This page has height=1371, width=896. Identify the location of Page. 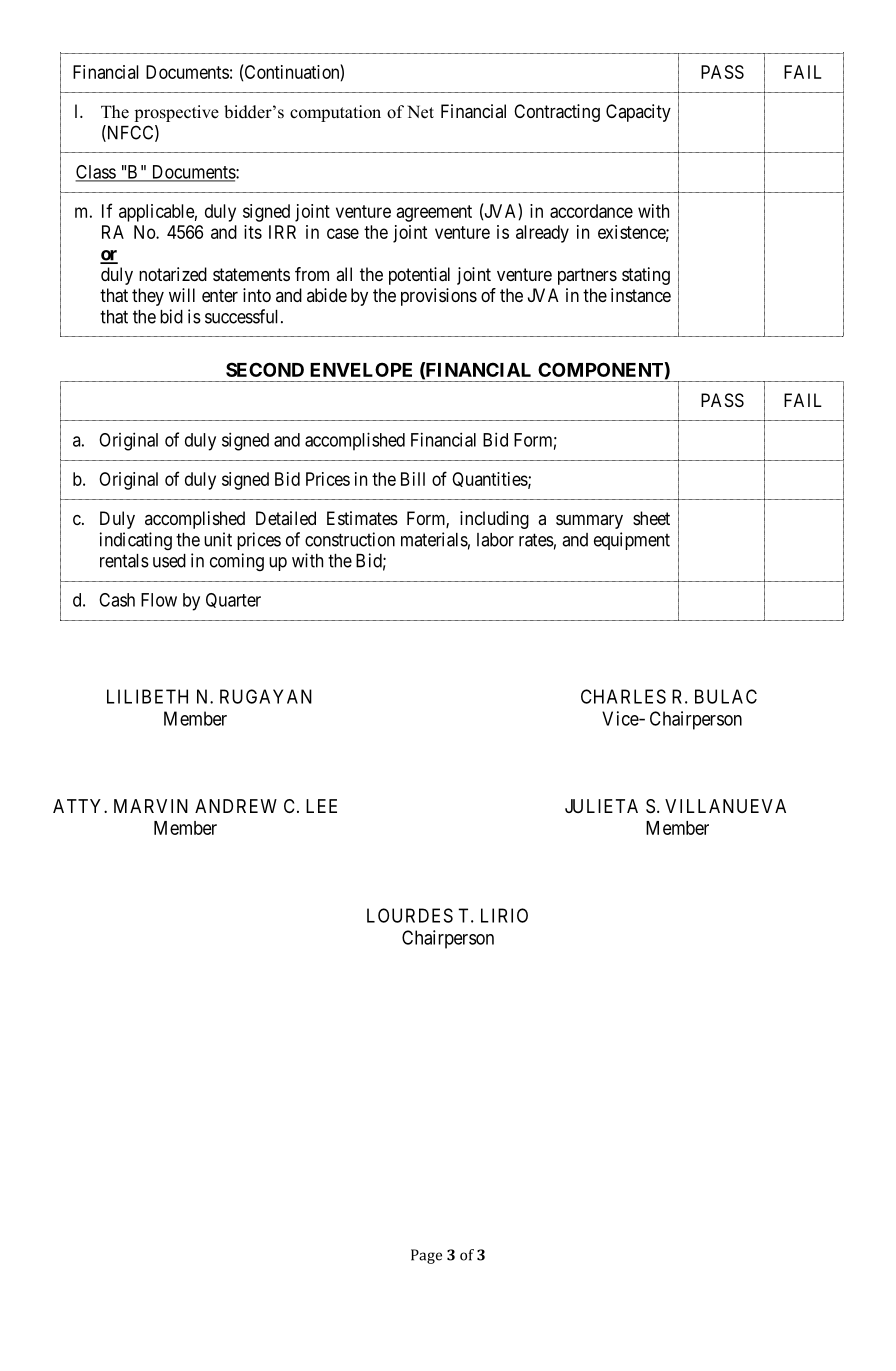
(426, 1256).
